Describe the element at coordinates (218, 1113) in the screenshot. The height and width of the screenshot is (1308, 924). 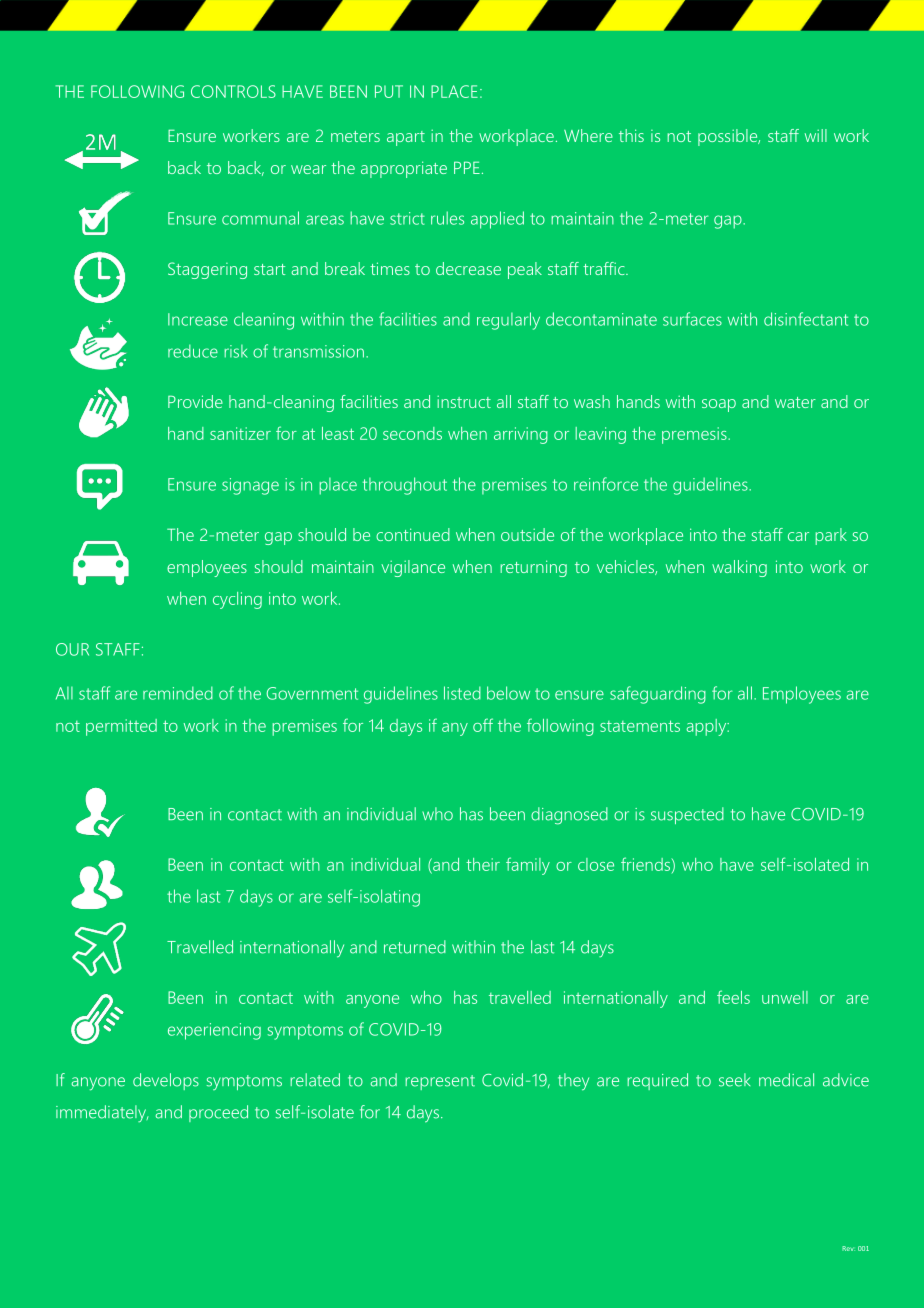
I see `proceed` at that location.
